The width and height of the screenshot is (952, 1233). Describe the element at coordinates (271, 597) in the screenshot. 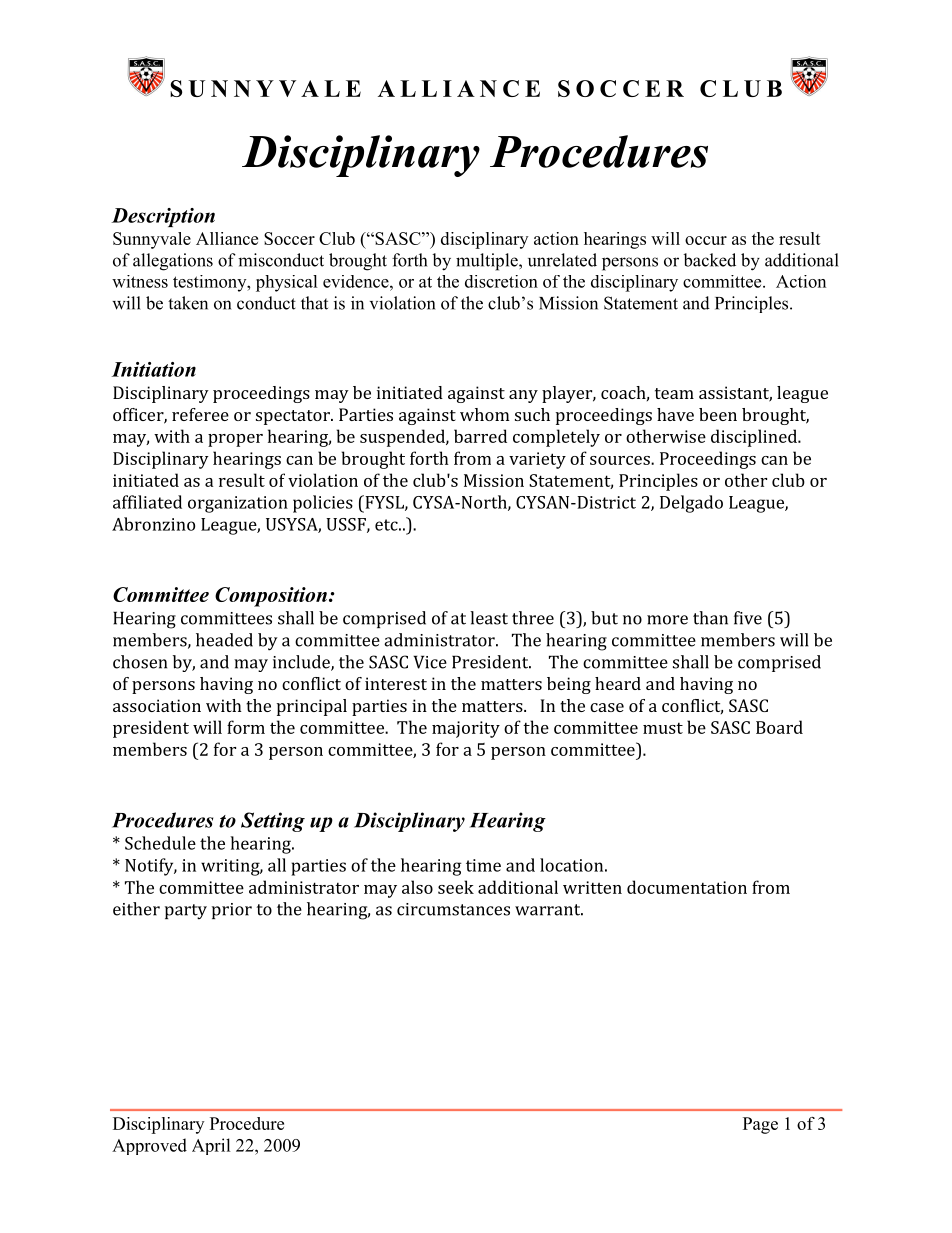

I see `Composition` at that location.
